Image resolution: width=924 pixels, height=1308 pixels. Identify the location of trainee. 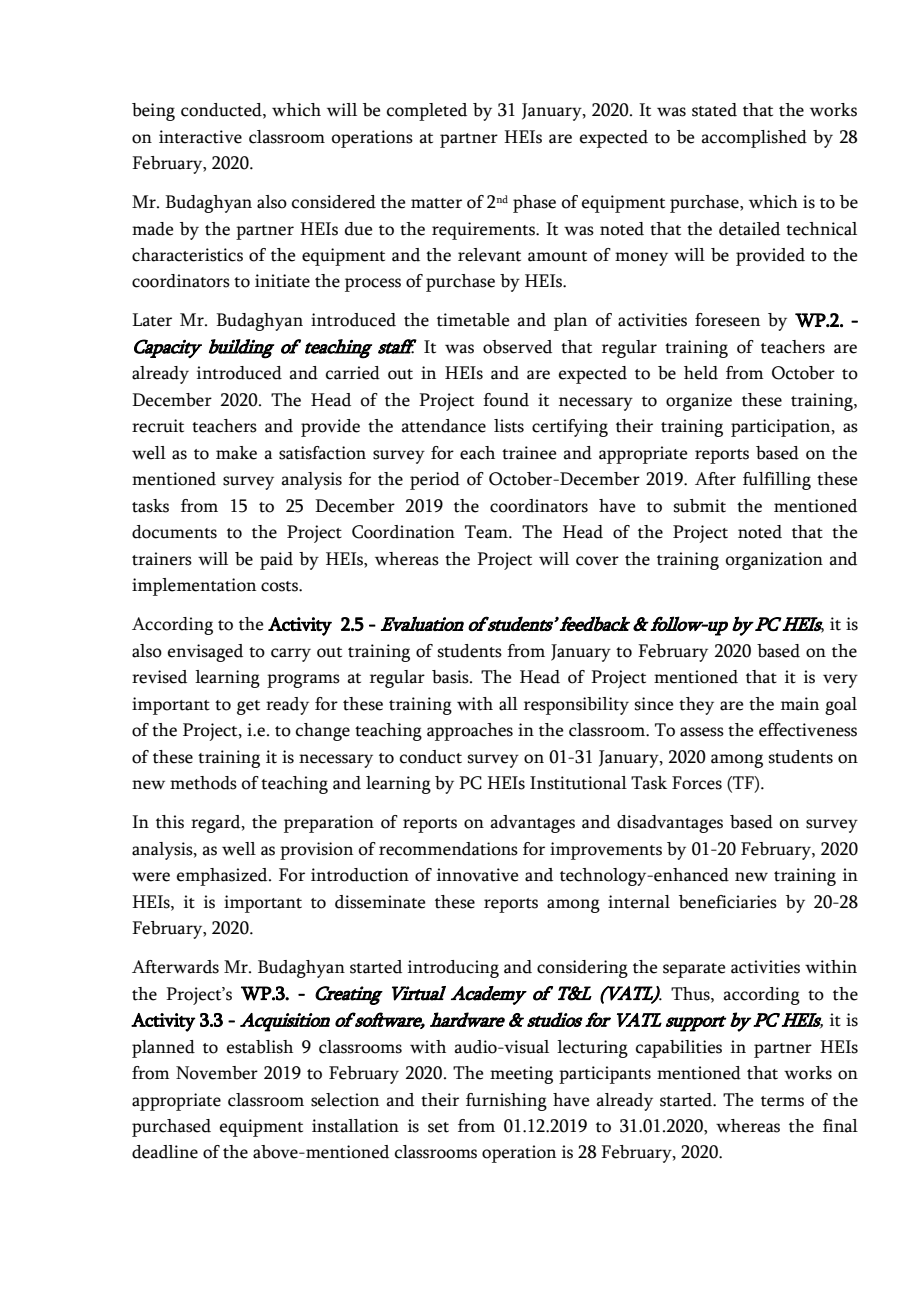
(529, 453).
